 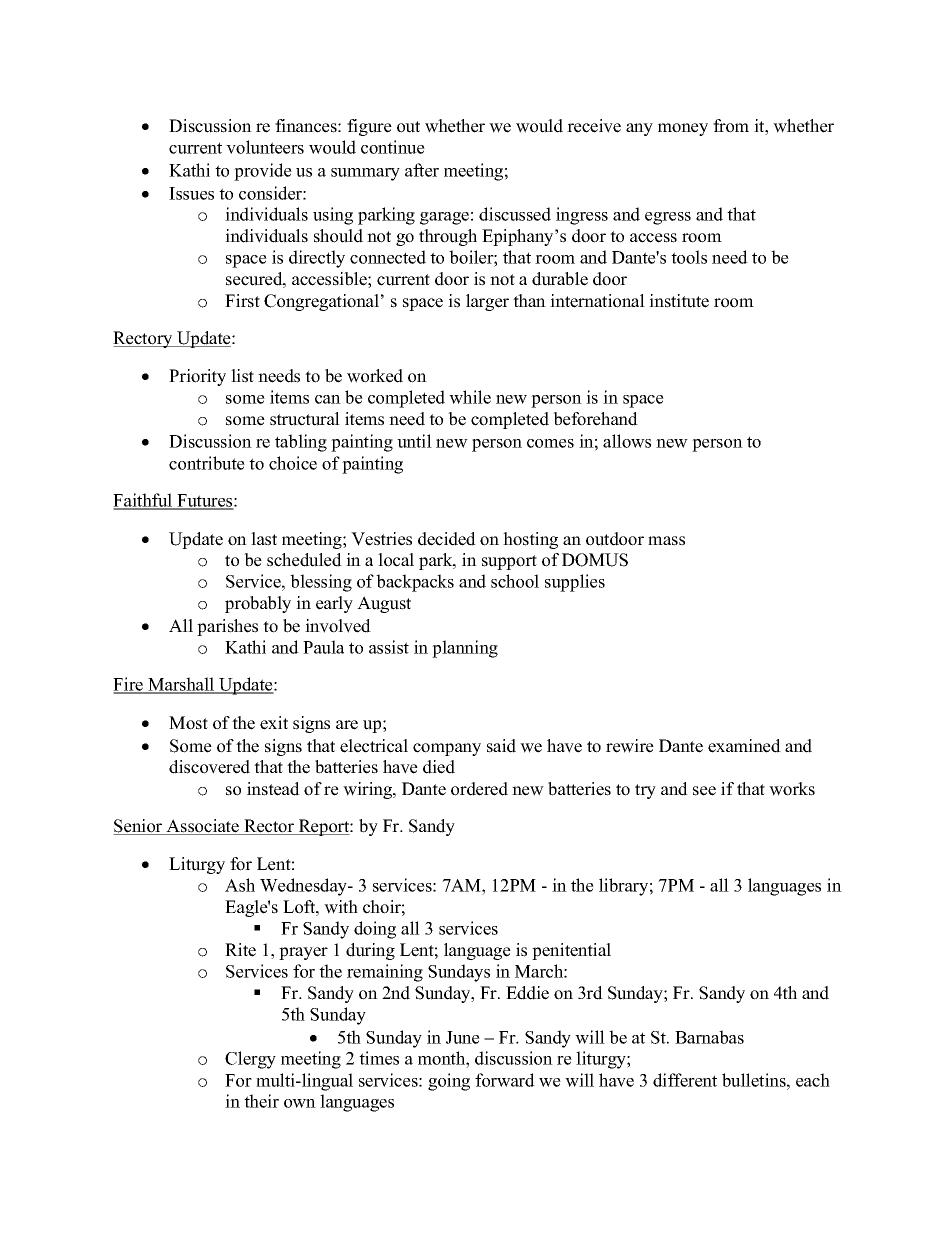 I want to click on going, so click(x=449, y=1082).
